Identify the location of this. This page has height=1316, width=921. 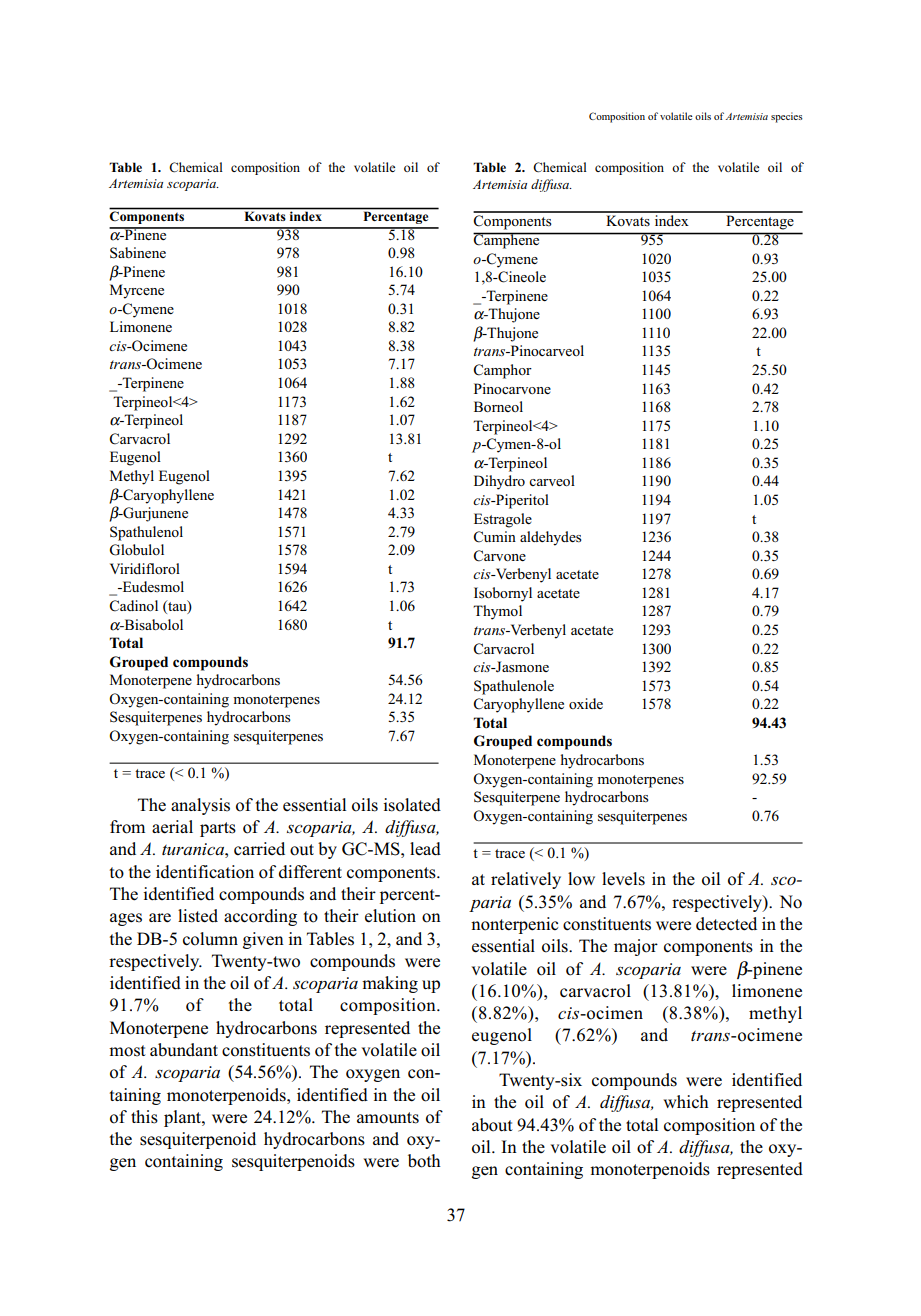
(144, 1117).
